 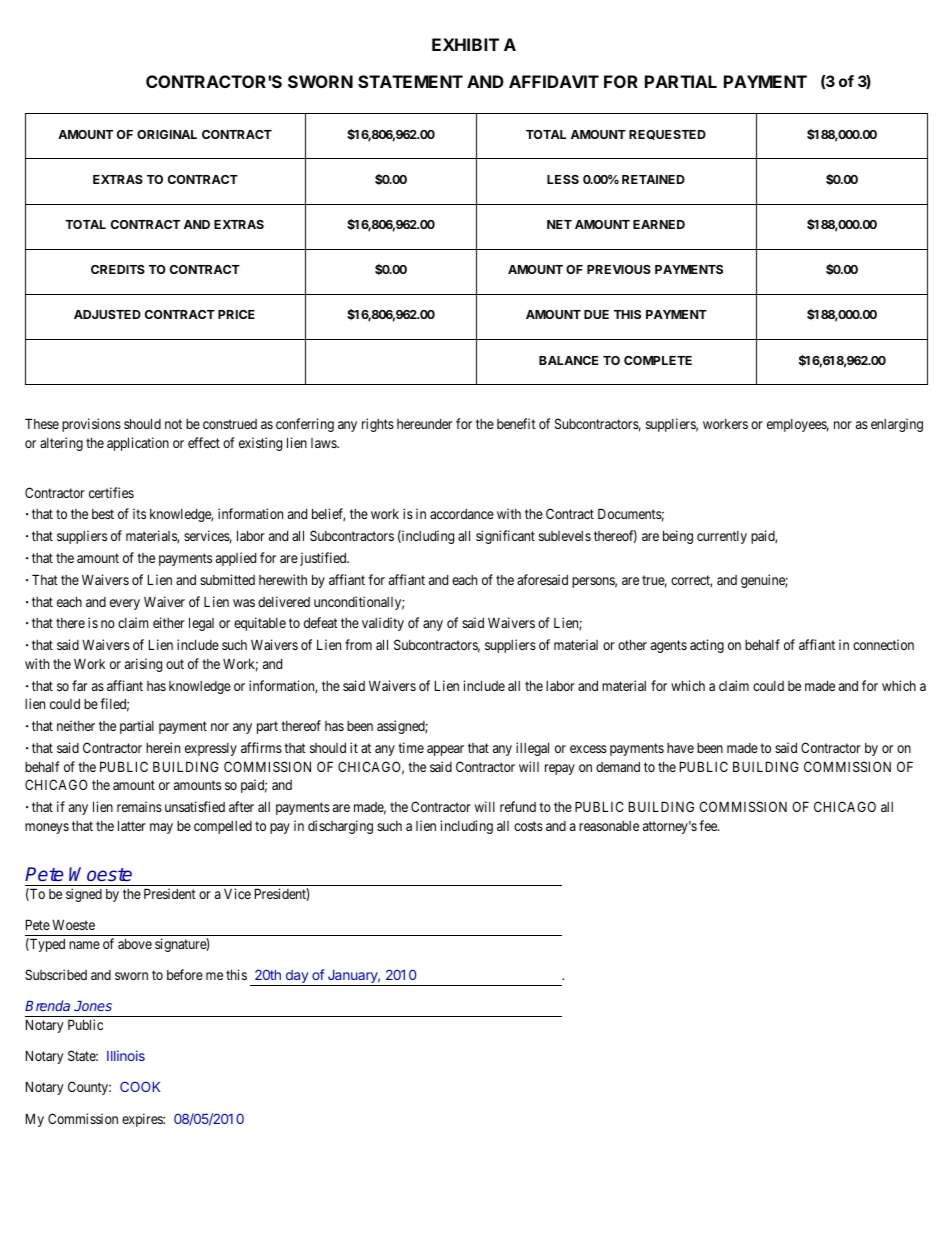 What do you see at coordinates (163, 747) in the screenshot?
I see `herein` at bounding box center [163, 747].
